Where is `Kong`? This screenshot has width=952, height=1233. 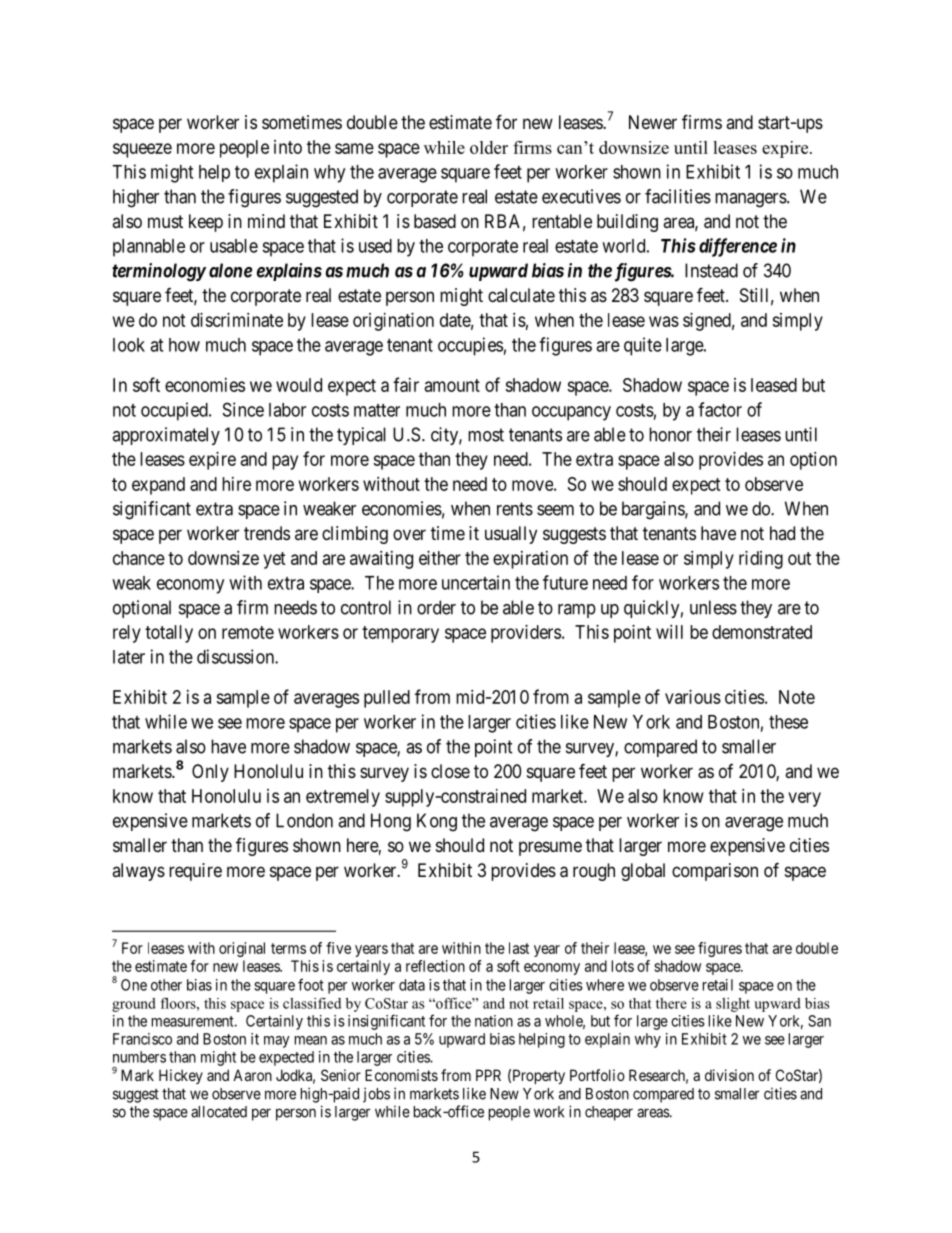 Kong is located at coordinates (437, 822).
